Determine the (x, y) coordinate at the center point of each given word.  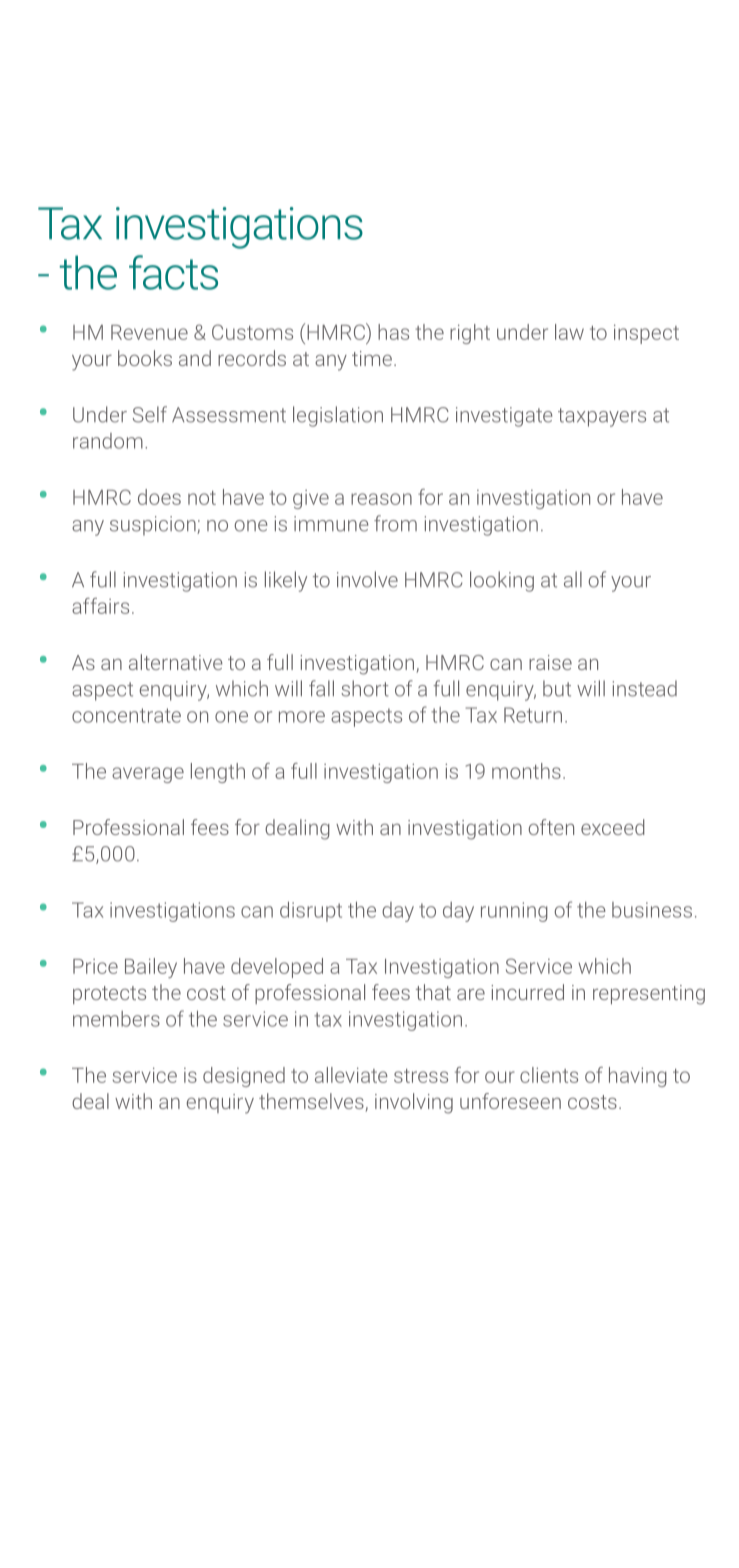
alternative (176, 662)
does (159, 497)
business (652, 910)
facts (173, 272)
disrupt (311, 911)
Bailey (151, 968)
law (569, 332)
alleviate (351, 1075)
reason (381, 499)
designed (244, 1077)
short (365, 688)
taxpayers (602, 417)
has (393, 332)
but (557, 688)
